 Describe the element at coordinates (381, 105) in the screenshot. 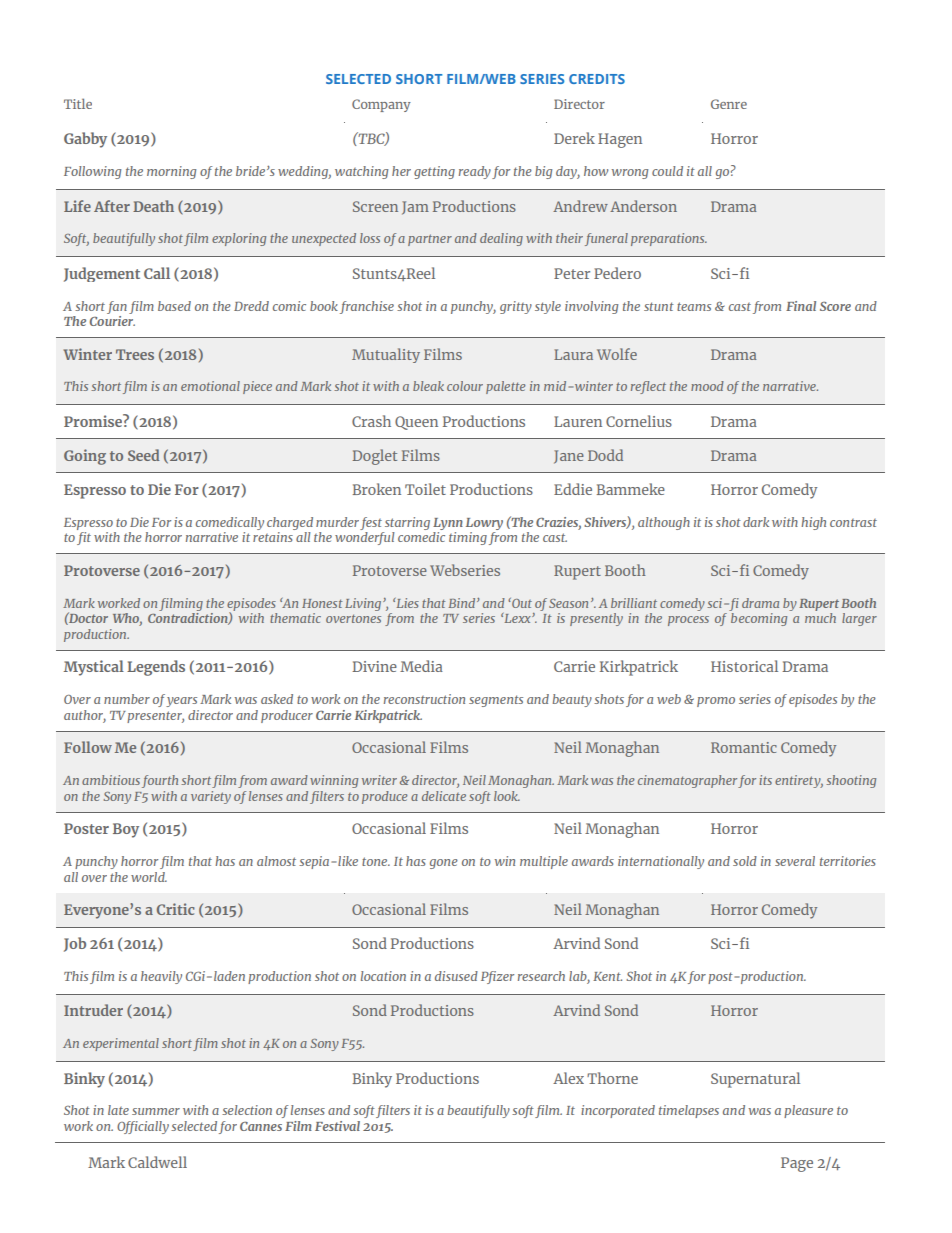

I see `Company` at that location.
